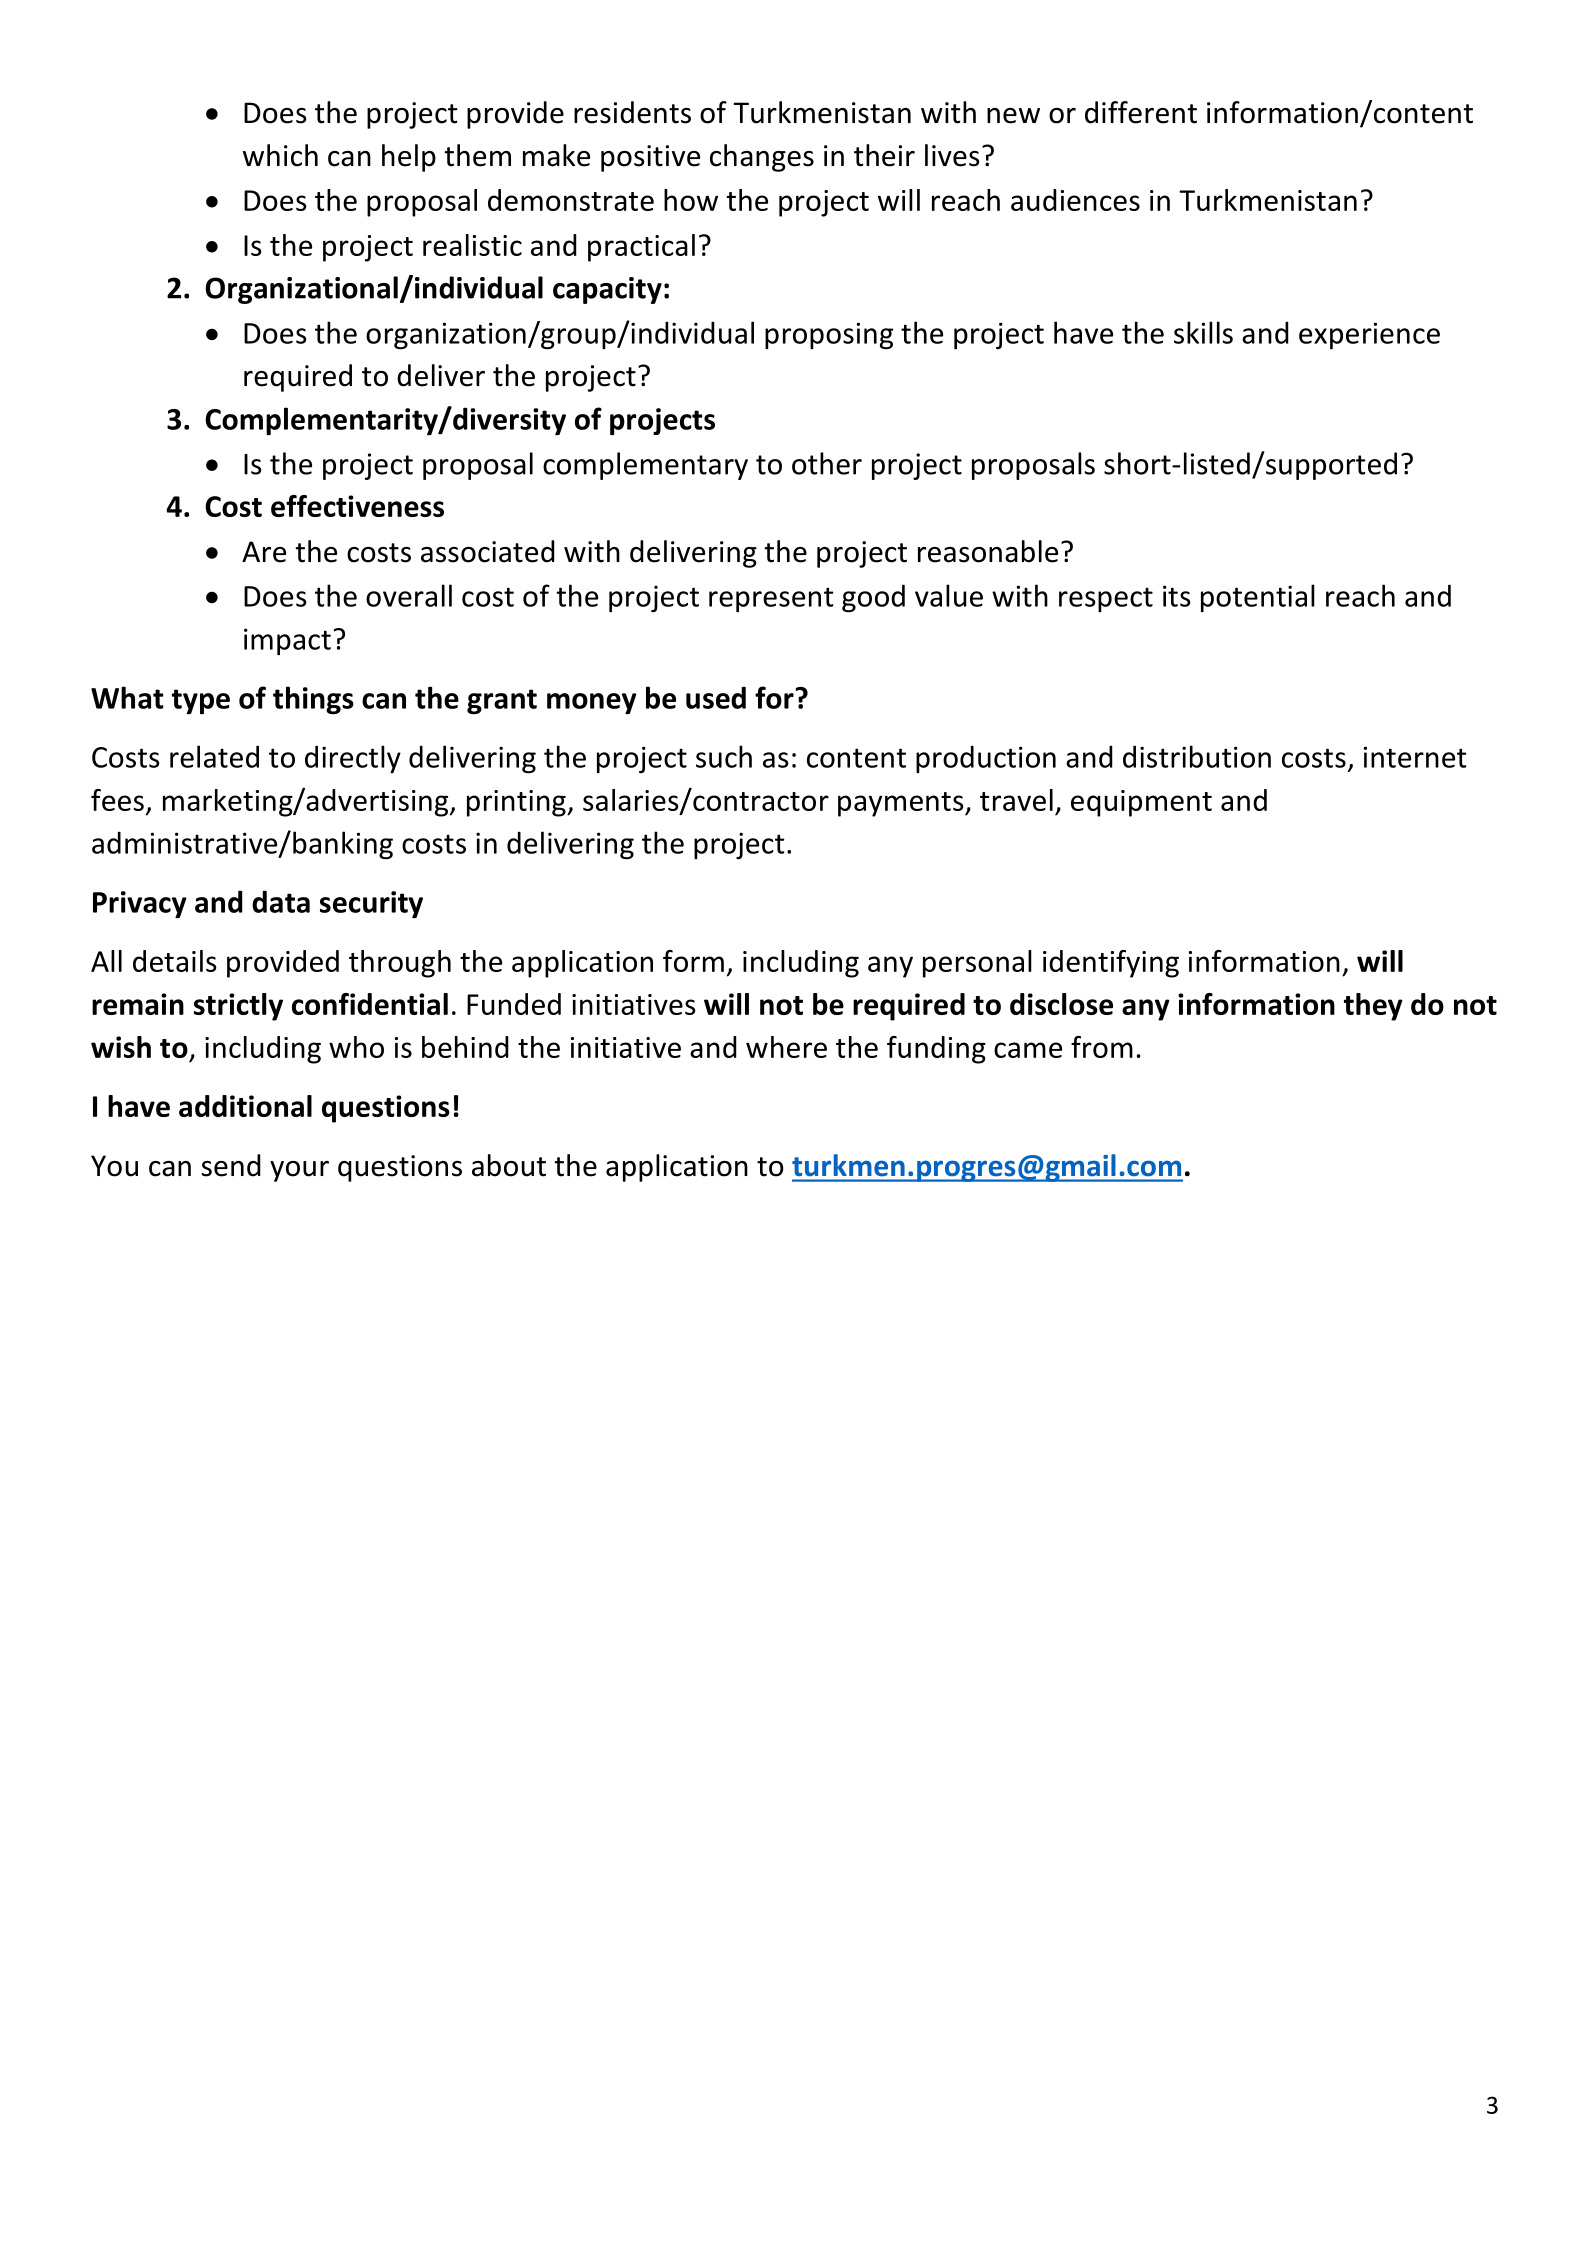 This page has width=1590, height=2248. Describe the element at coordinates (762, 158) in the page. I see `changes` at that location.
